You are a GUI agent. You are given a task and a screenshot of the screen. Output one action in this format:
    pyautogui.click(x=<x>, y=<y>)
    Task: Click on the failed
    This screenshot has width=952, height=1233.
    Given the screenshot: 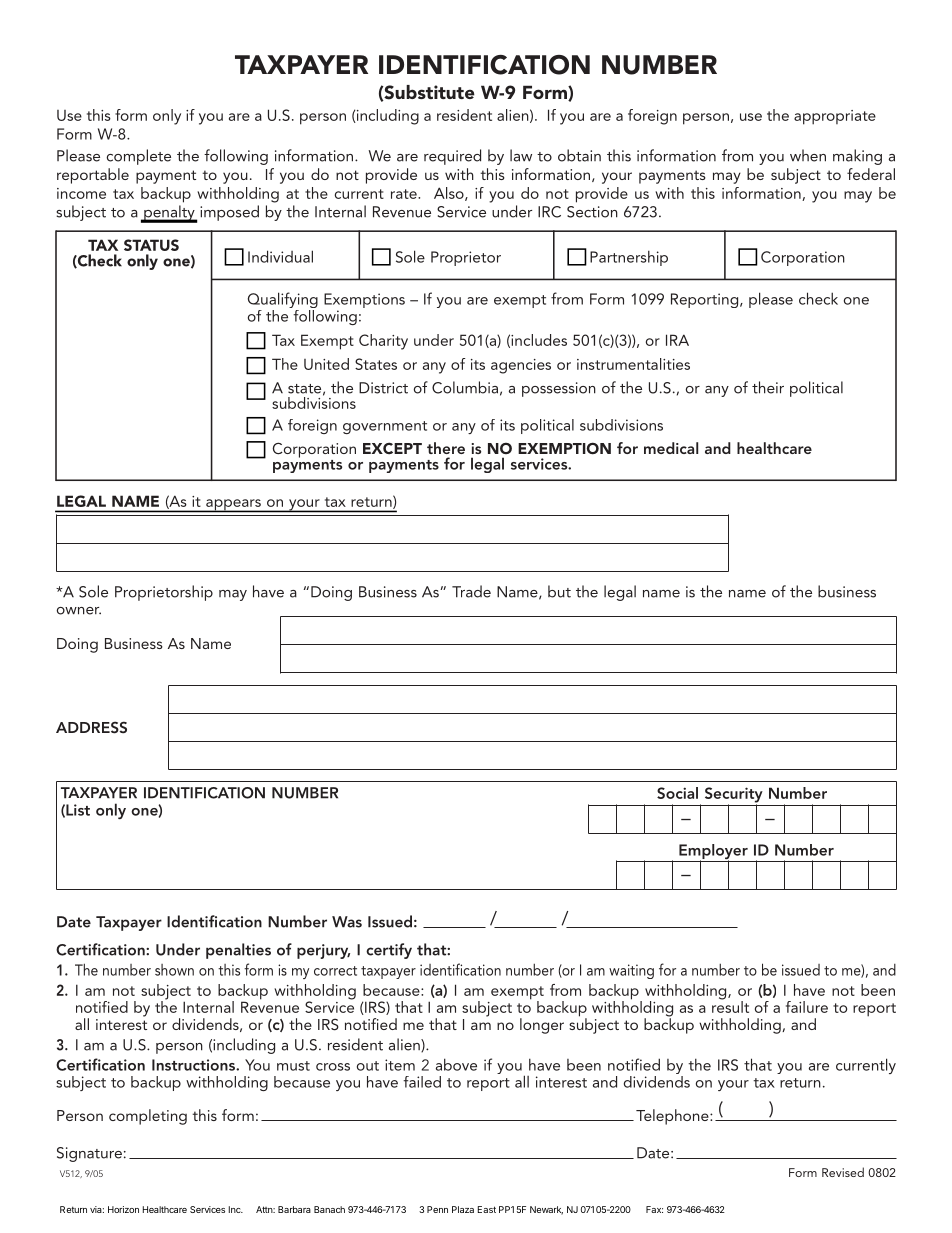 What is the action you would take?
    pyautogui.click(x=422, y=1082)
